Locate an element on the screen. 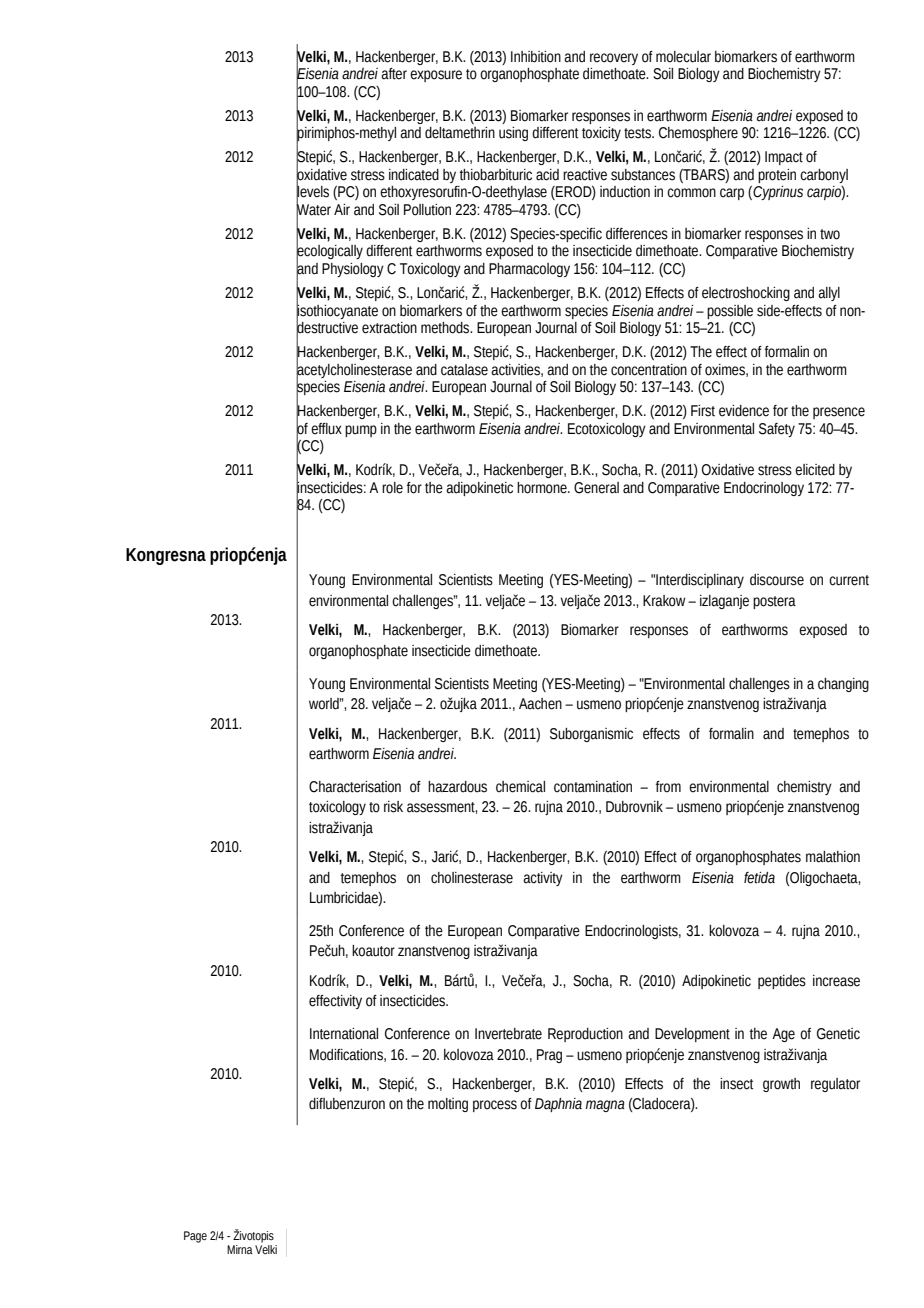 The width and height of the screenshot is (924, 1308). Inhibition is located at coordinates (536, 57).
